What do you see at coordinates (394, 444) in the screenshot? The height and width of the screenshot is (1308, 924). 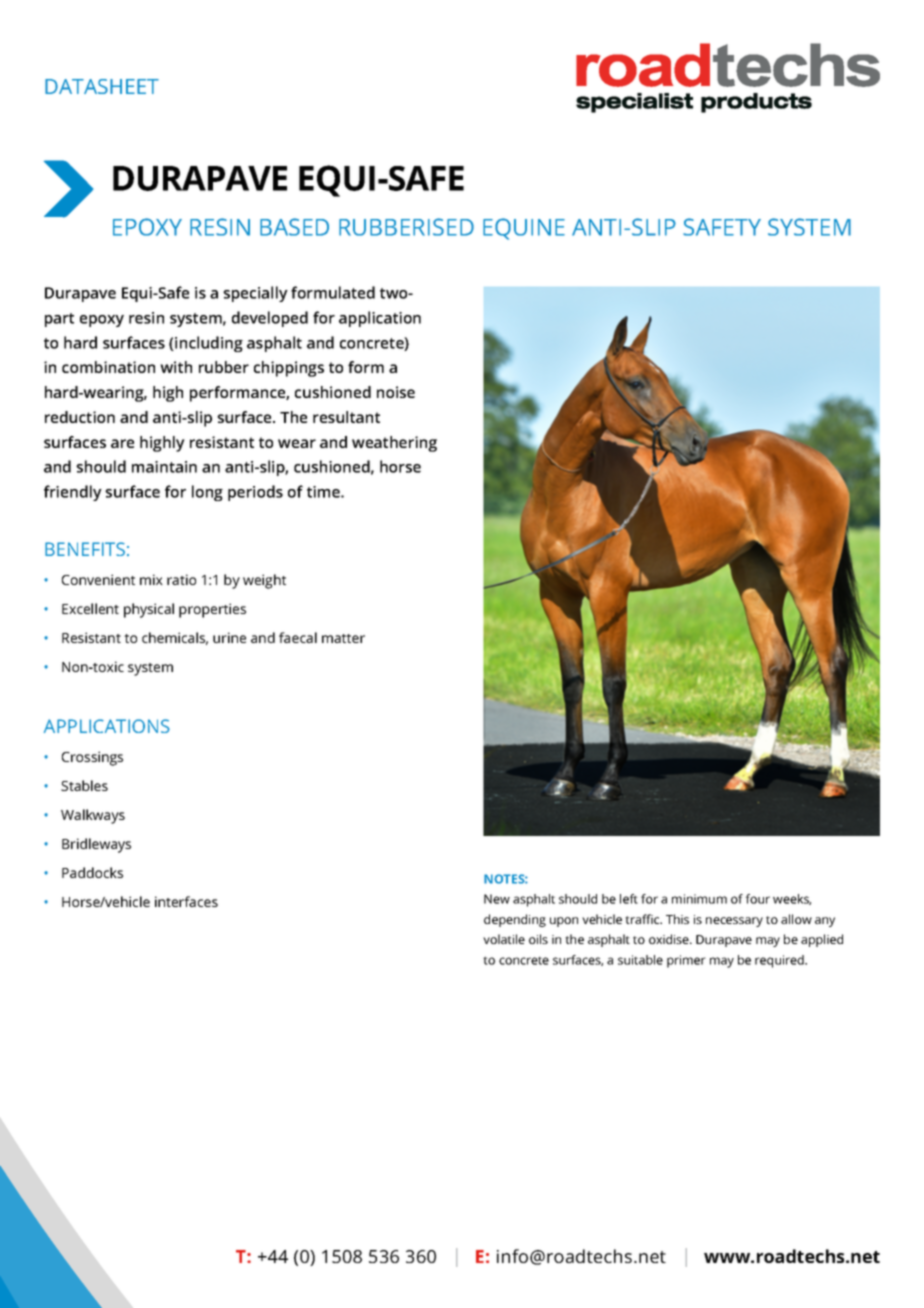 I see `weathering` at bounding box center [394, 444].
